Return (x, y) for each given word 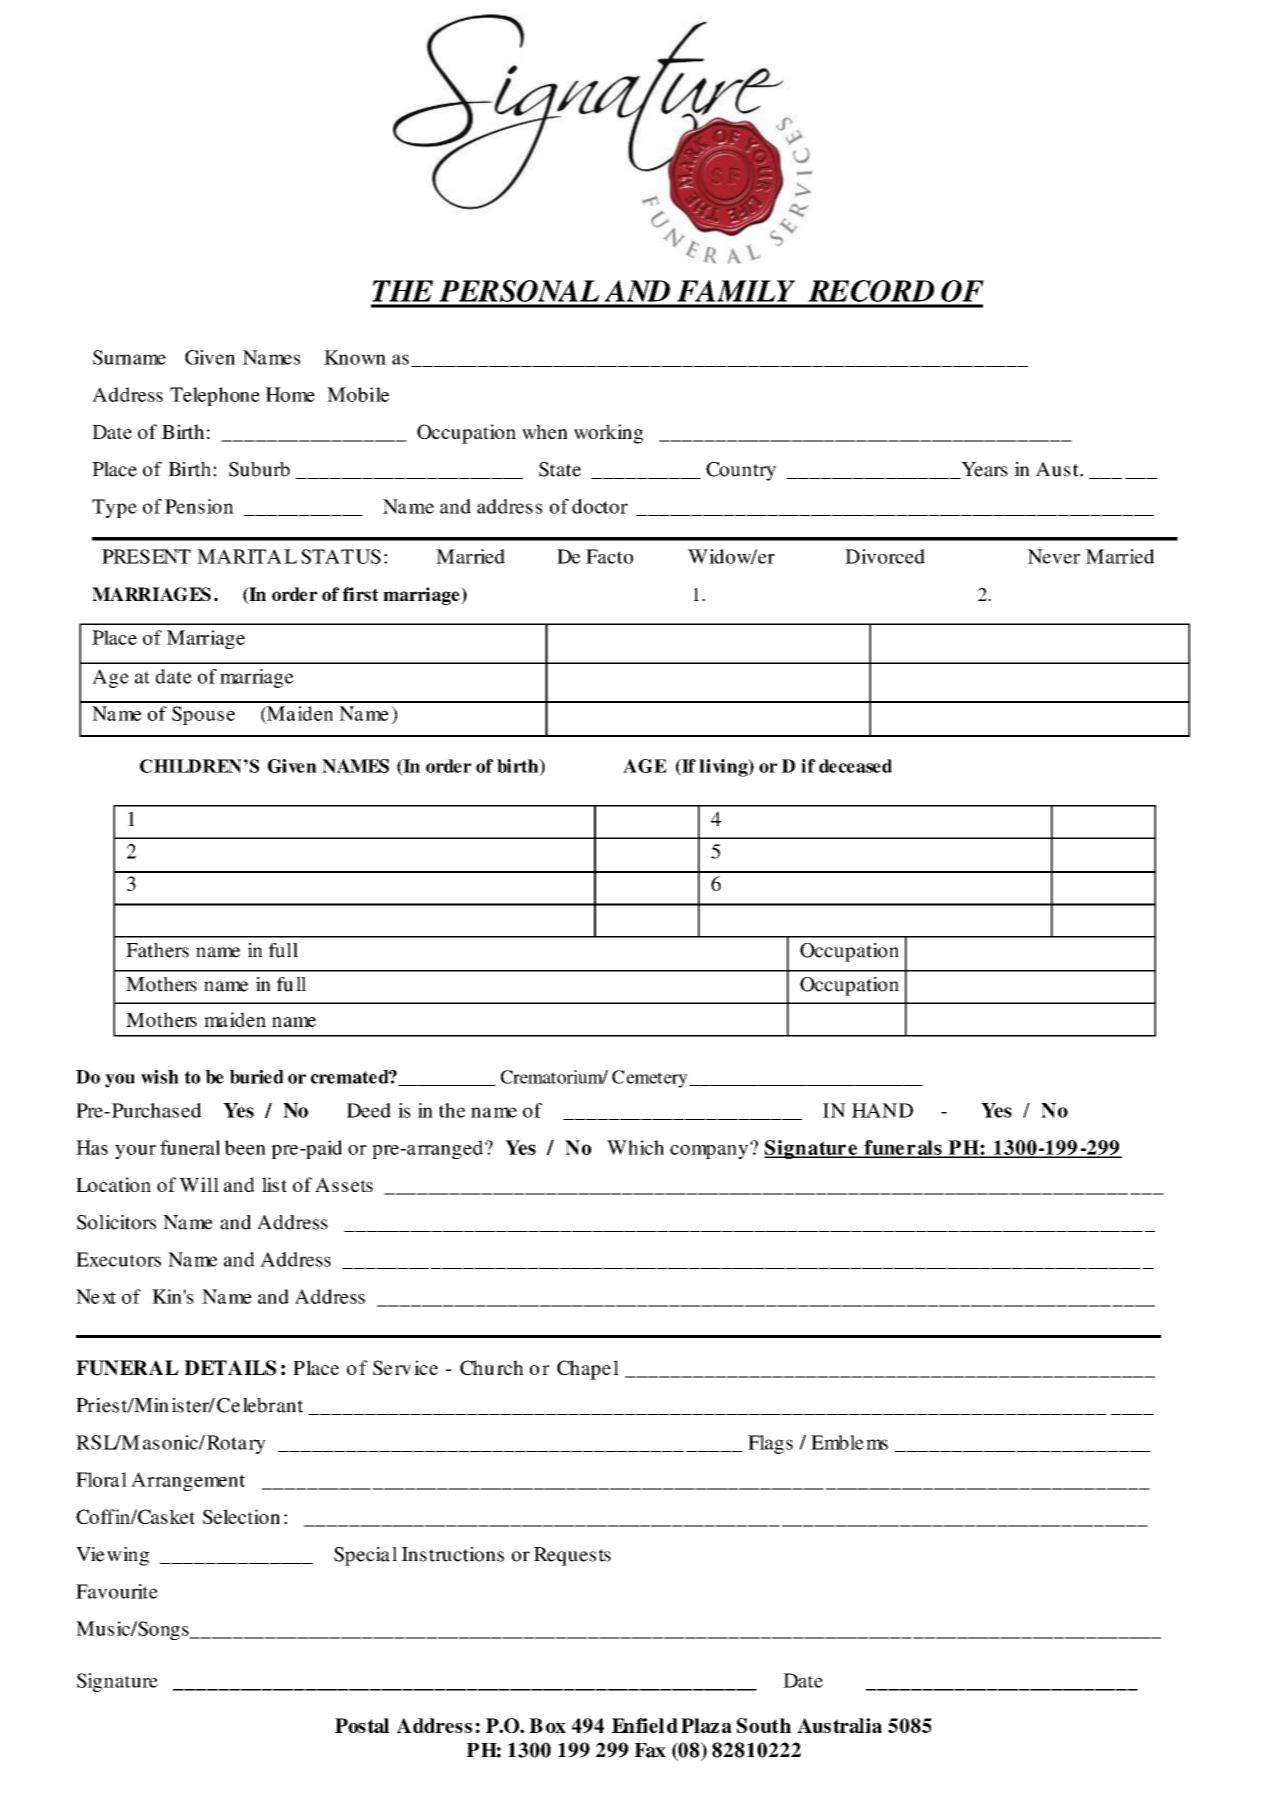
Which (635, 1147)
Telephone (215, 396)
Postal (362, 1725)
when (545, 431)
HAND (882, 1110)
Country (741, 471)
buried (257, 1077)
